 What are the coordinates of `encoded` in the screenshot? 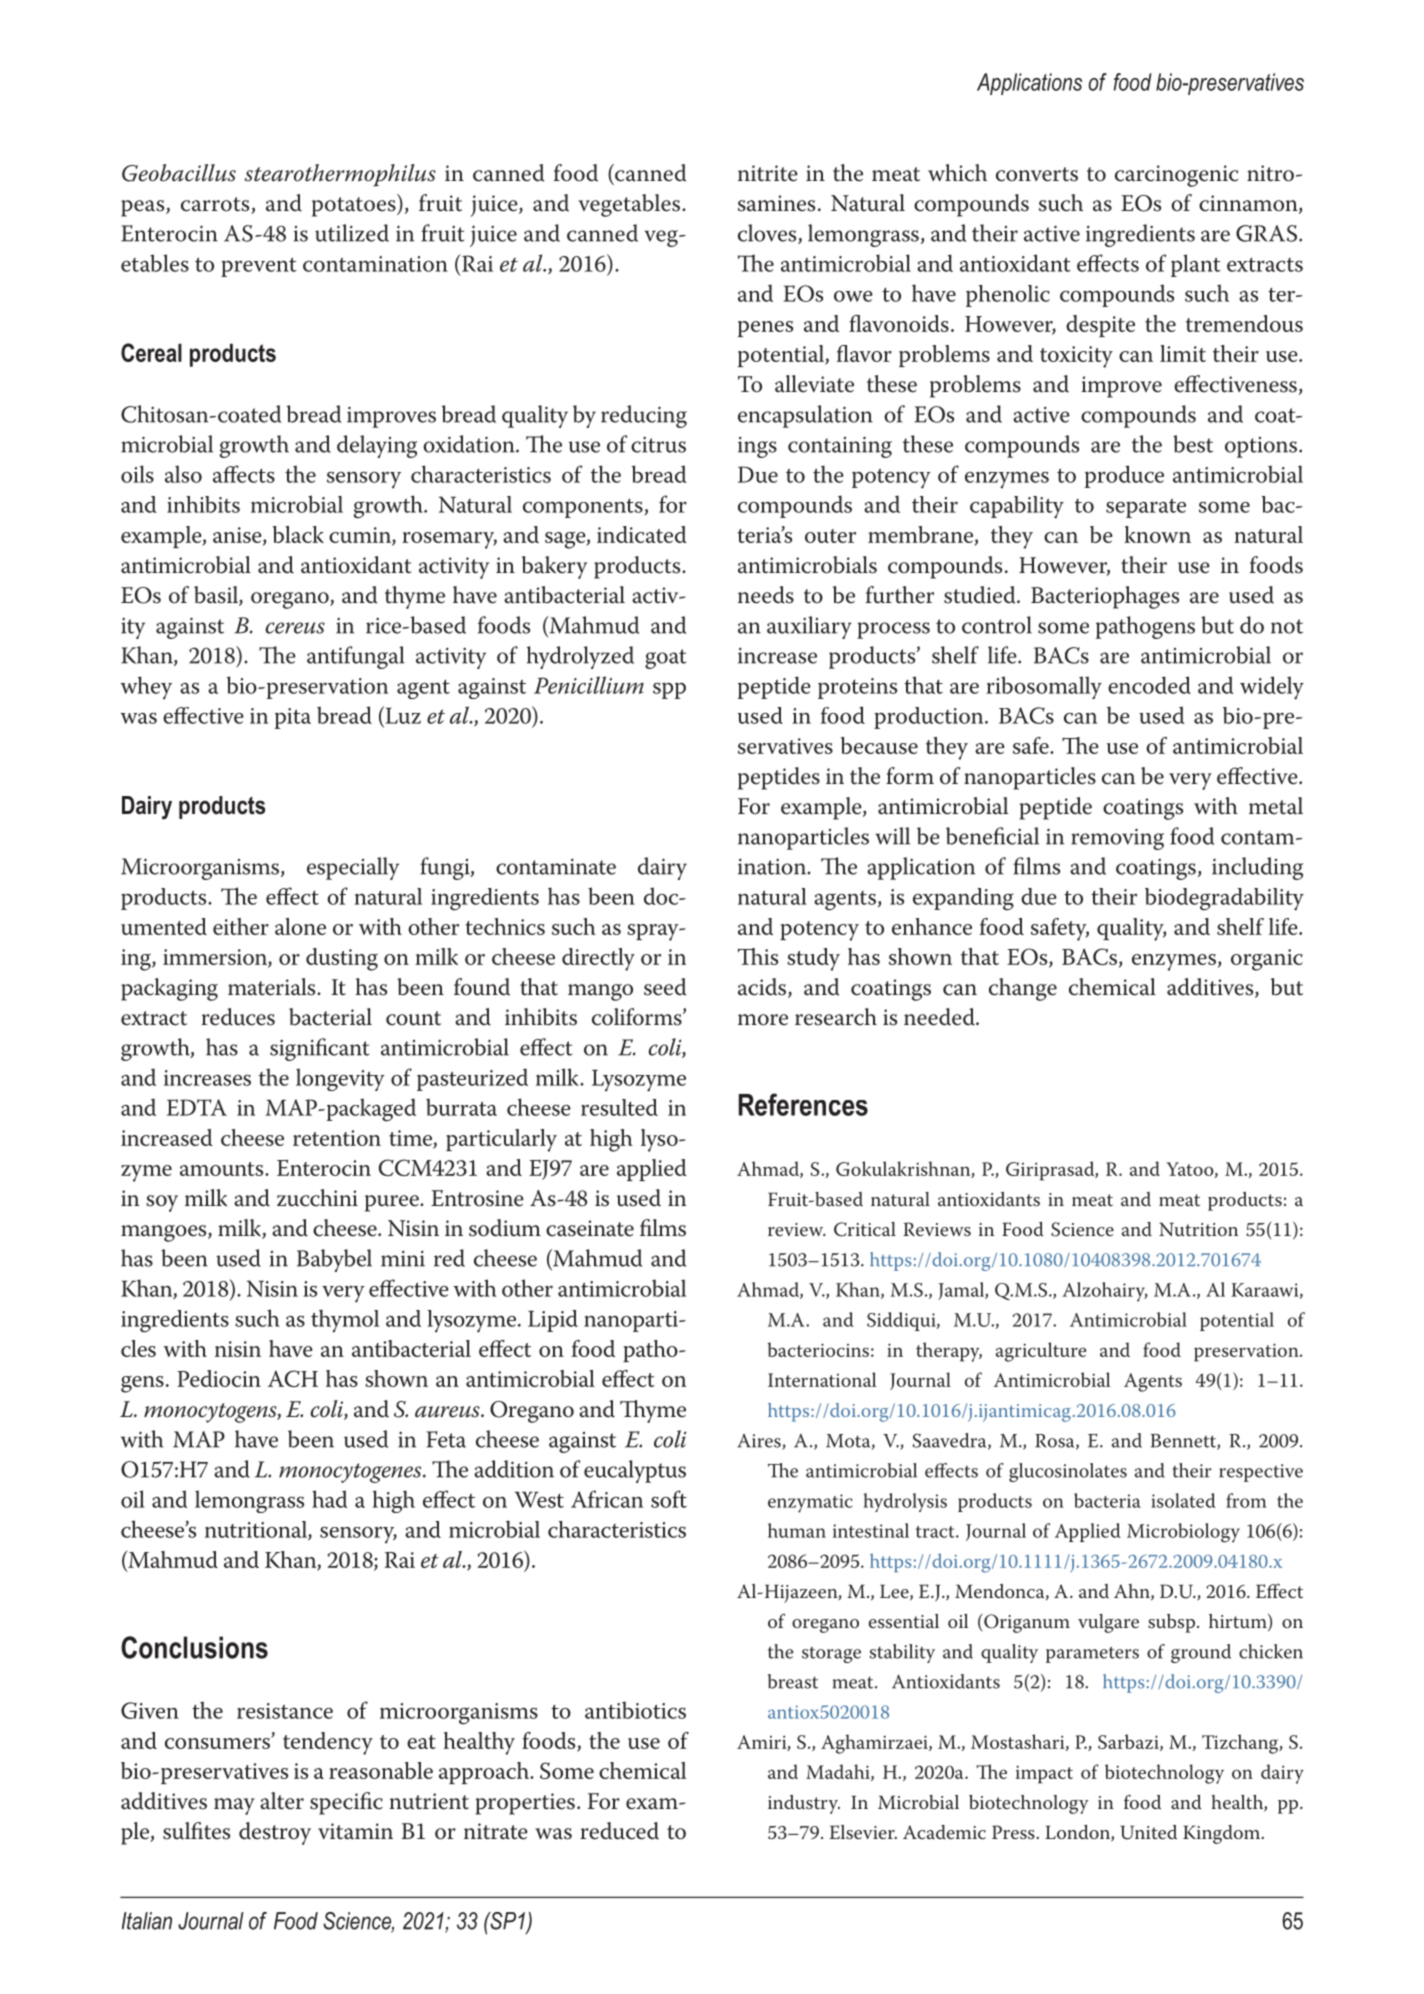 It's located at (1149, 685).
